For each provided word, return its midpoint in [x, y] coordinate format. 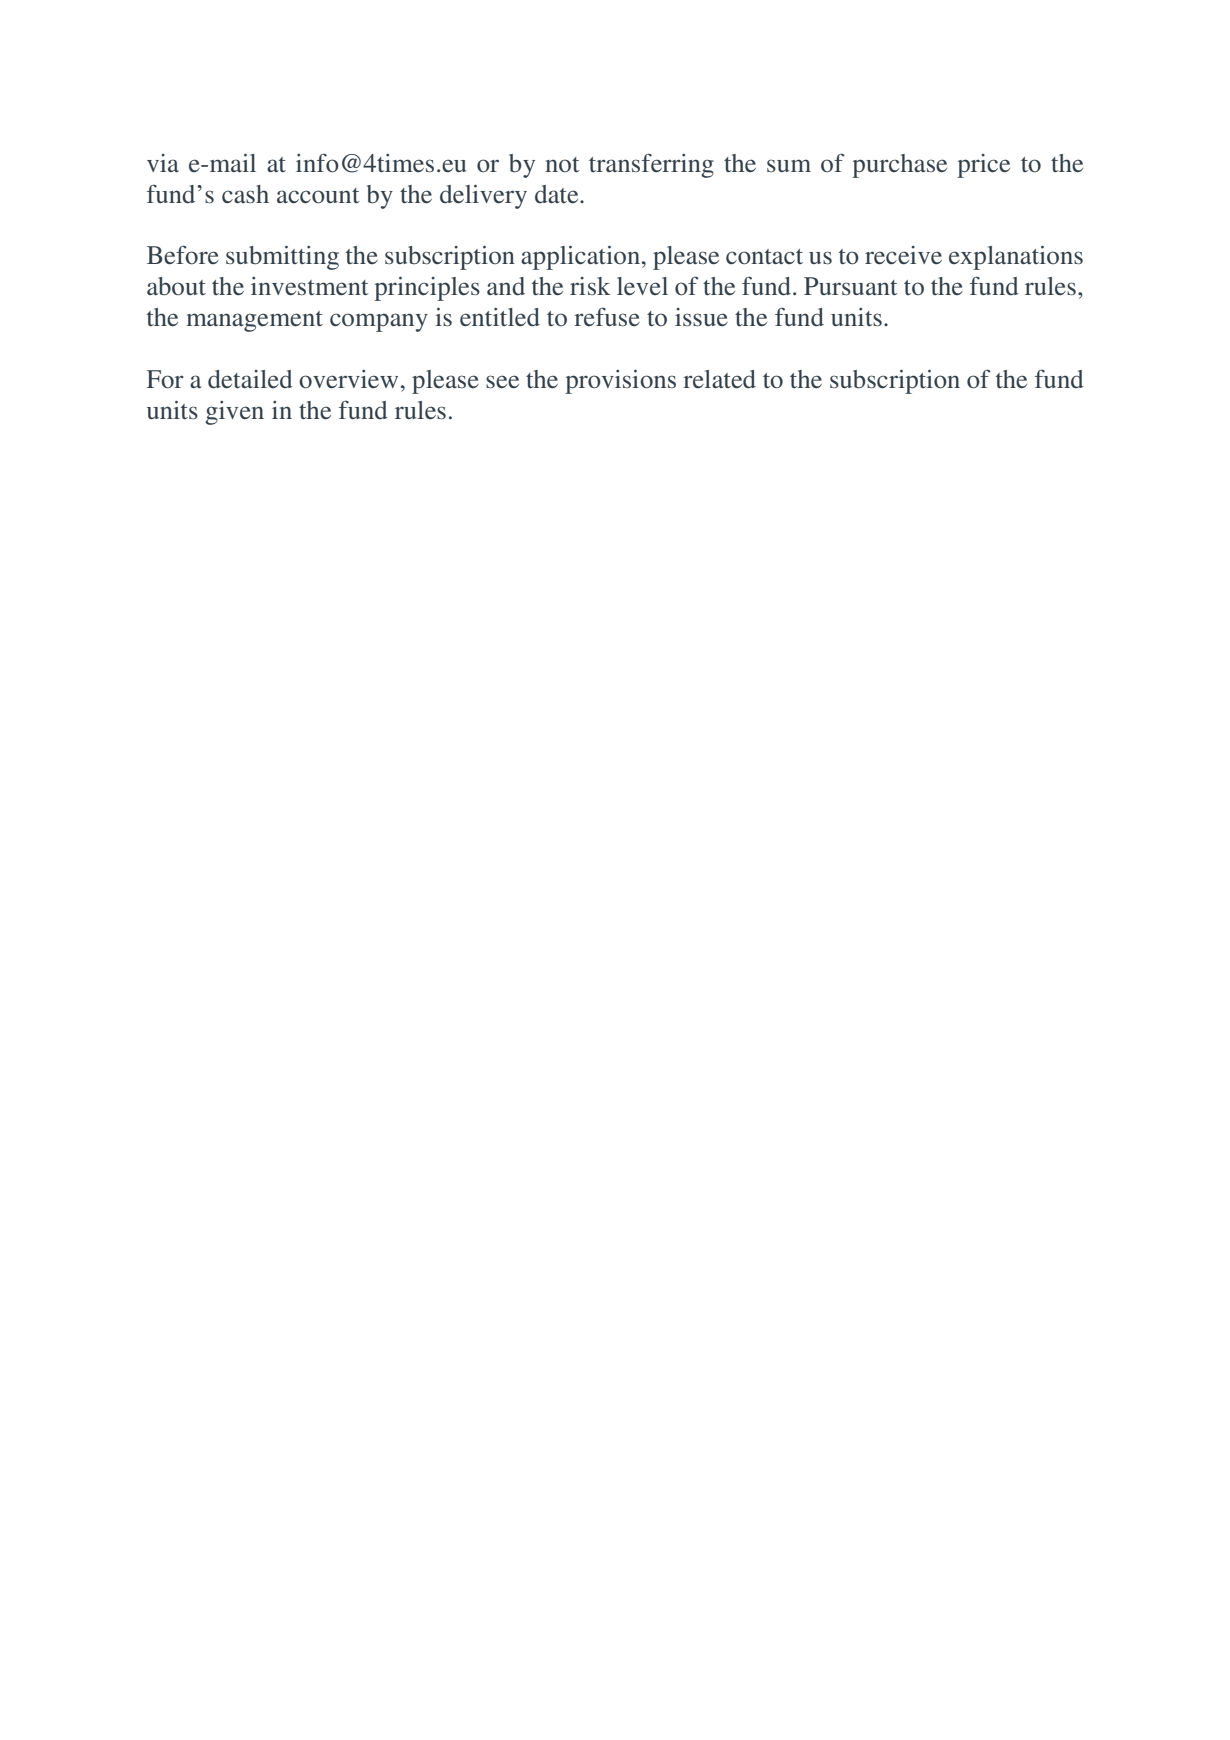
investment [310, 286]
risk [590, 286]
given [234, 413]
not [562, 164]
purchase [899, 166]
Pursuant [851, 286]
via [163, 163]
